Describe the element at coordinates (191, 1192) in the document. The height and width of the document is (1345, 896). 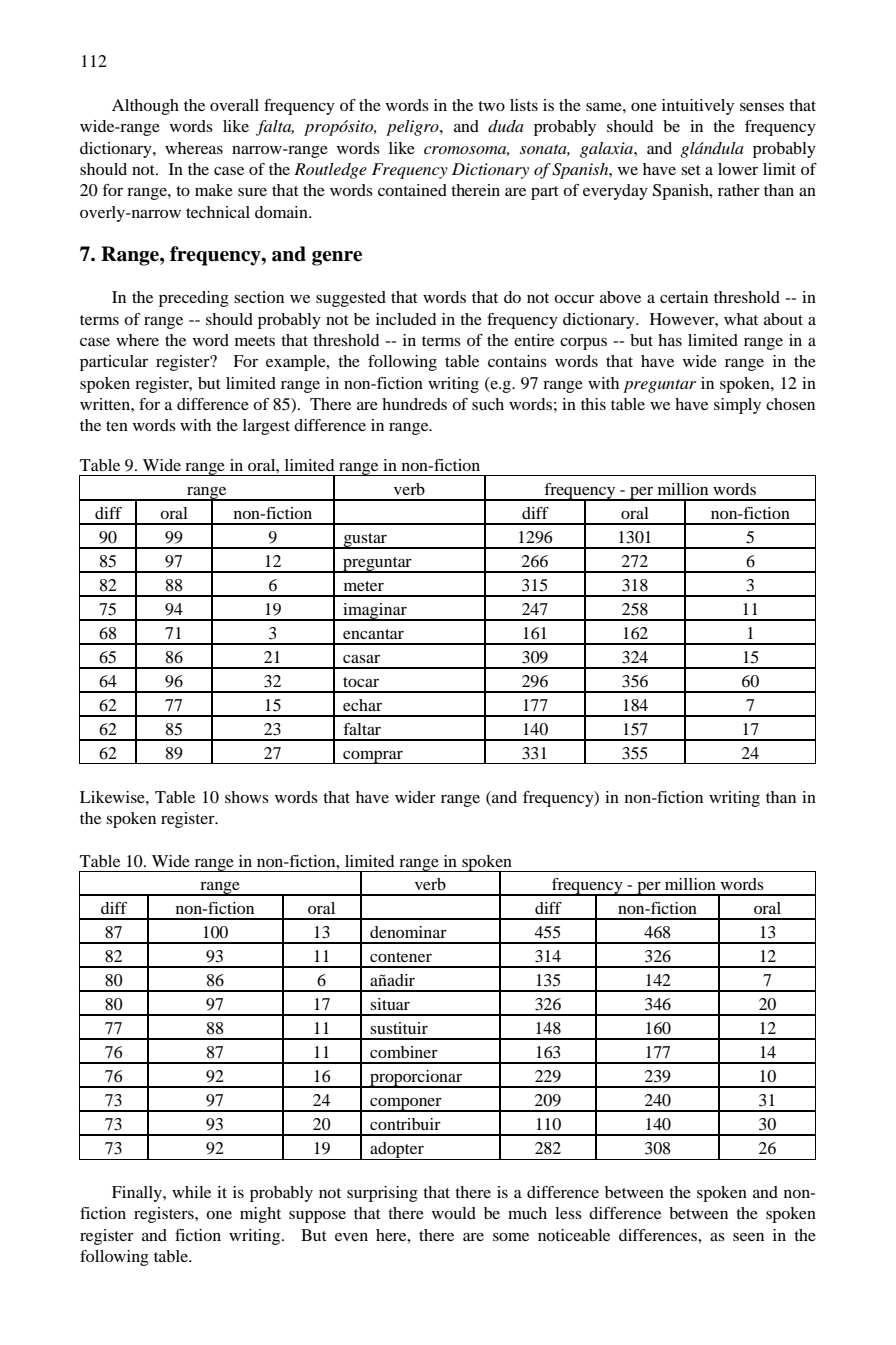
I see `while` at that location.
